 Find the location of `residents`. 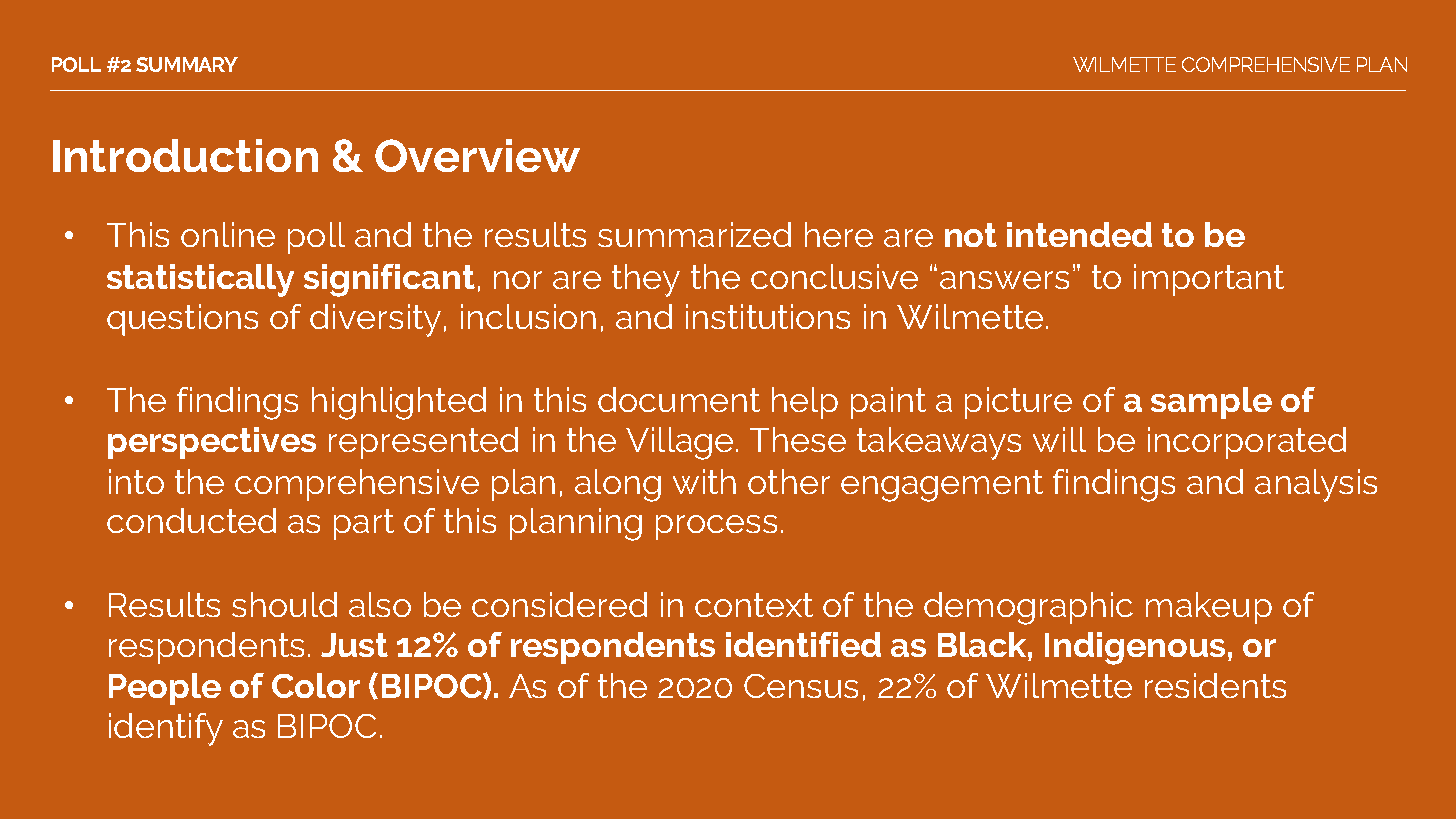

residents is located at coordinates (1215, 685).
